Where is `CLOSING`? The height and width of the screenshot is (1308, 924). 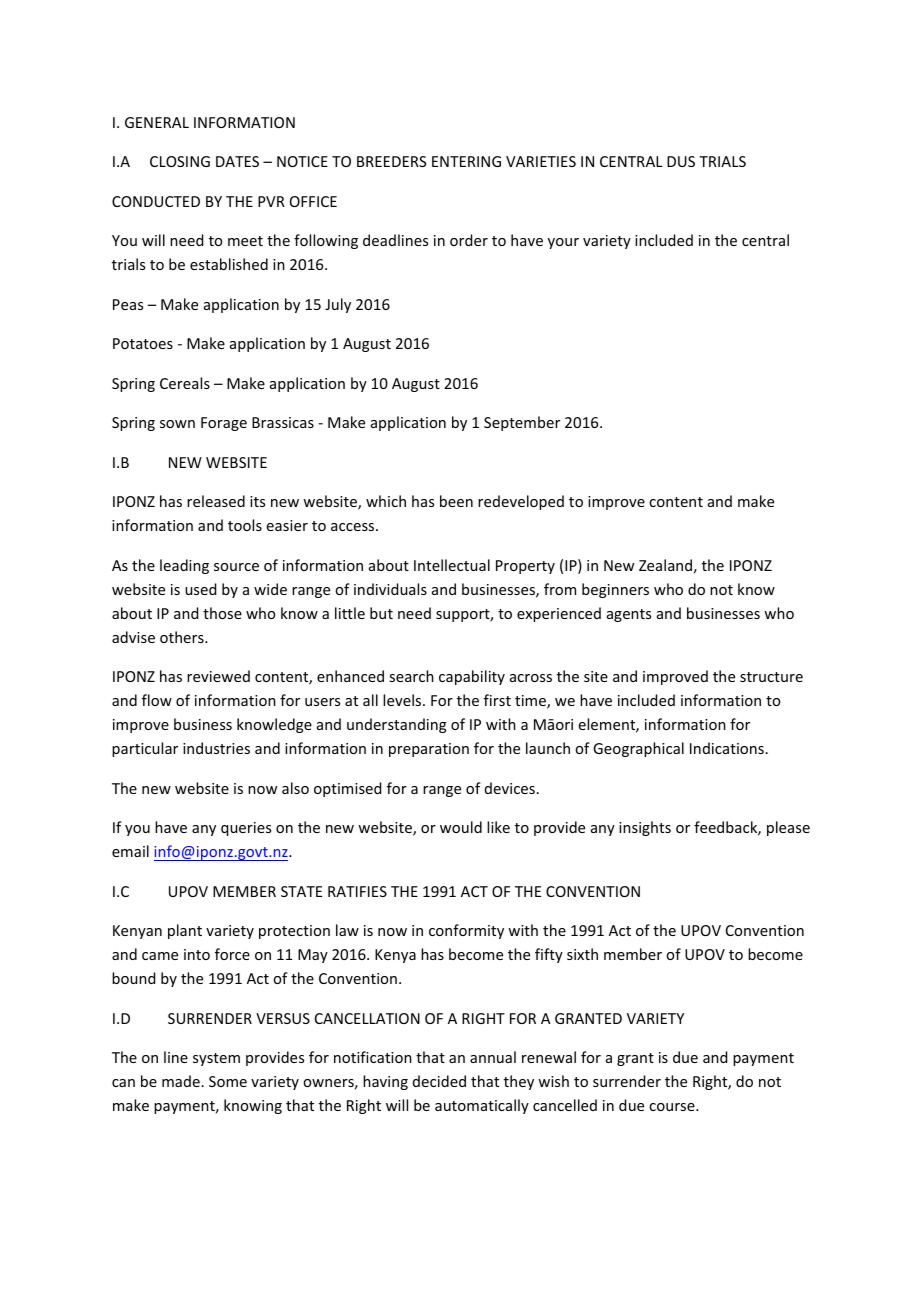
CLOSING is located at coordinates (180, 161).
